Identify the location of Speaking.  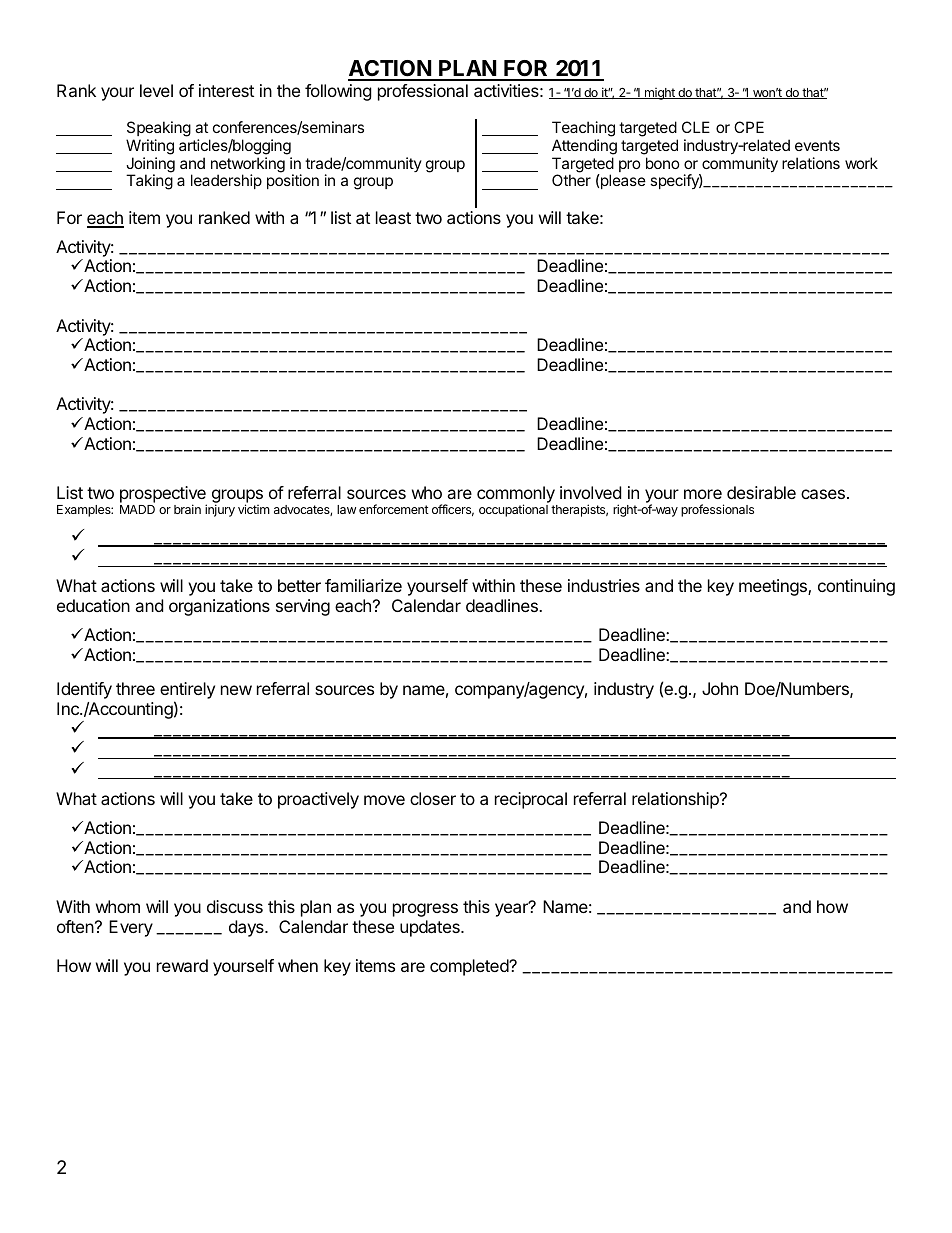
(159, 129).
